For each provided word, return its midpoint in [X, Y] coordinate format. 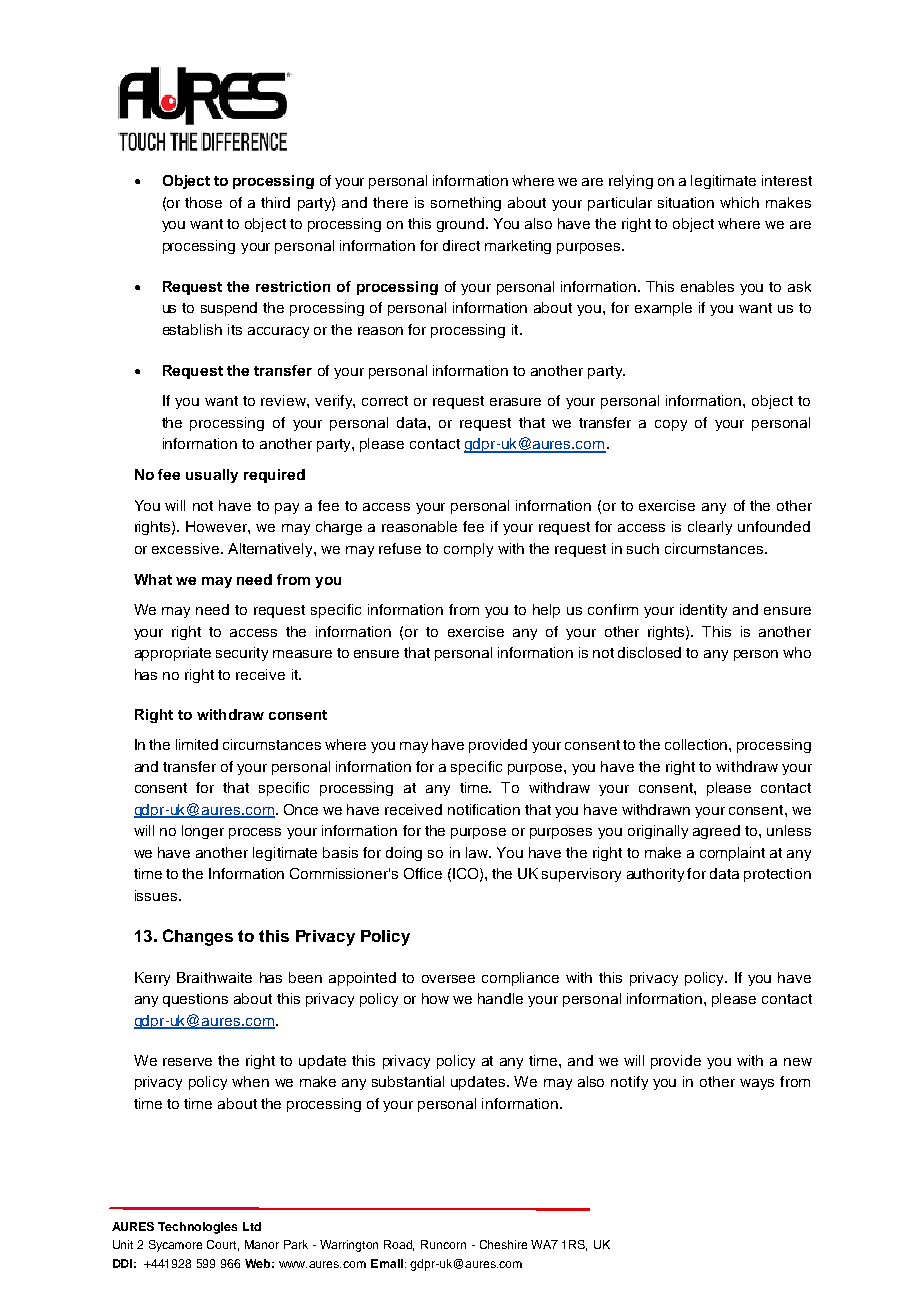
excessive [187, 548]
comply [468, 550]
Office [423, 873]
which [739, 202]
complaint [732, 854]
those [203, 202]
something [466, 204]
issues [157, 895]
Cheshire [503, 1244]
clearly [710, 528]
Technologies [197, 1228]
